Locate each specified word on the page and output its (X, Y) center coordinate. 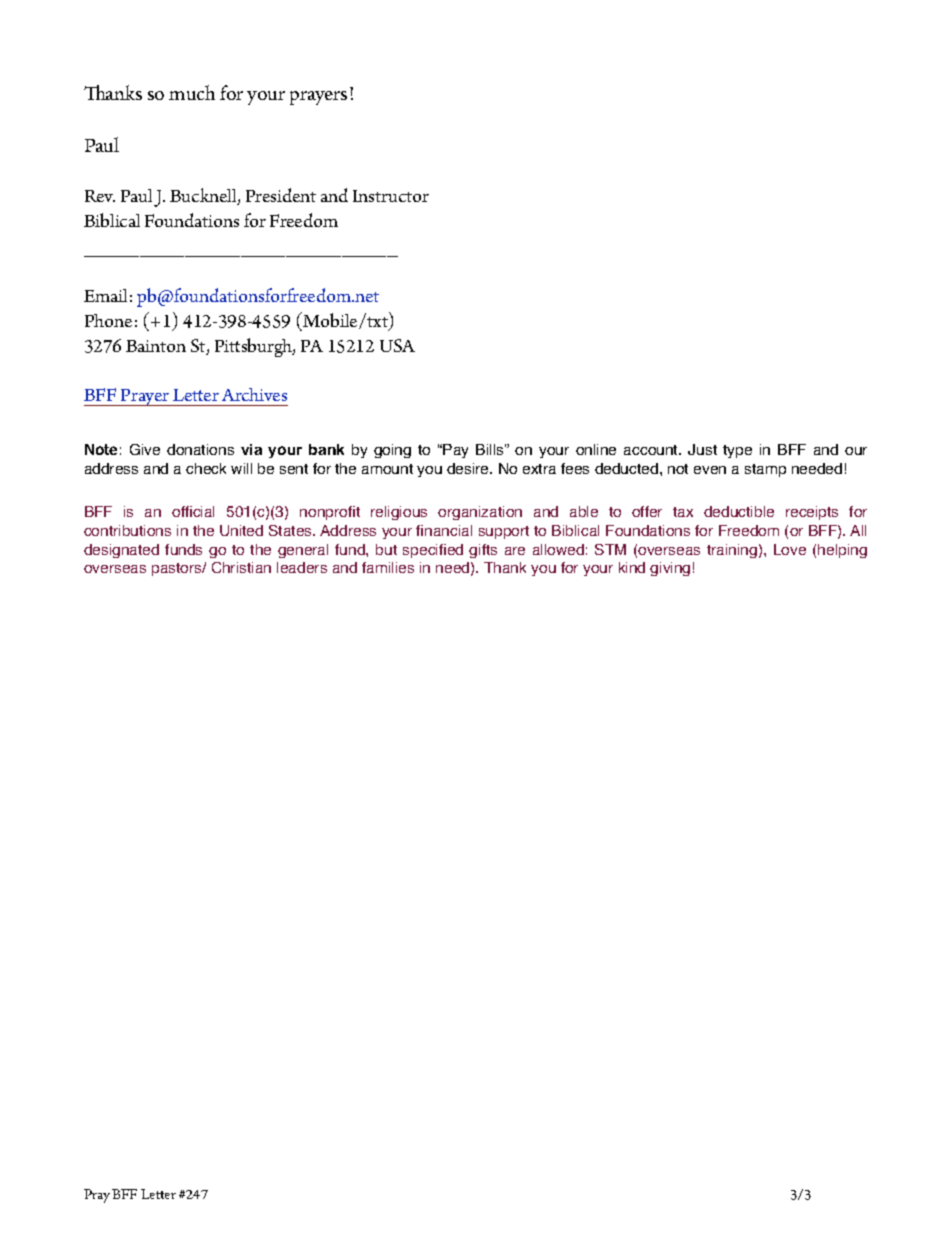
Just (702, 449)
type (737, 451)
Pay (455, 451)
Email (105, 295)
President (281, 195)
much (192, 92)
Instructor (391, 196)
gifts (483, 551)
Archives (254, 394)
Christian (241, 567)
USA (397, 345)
